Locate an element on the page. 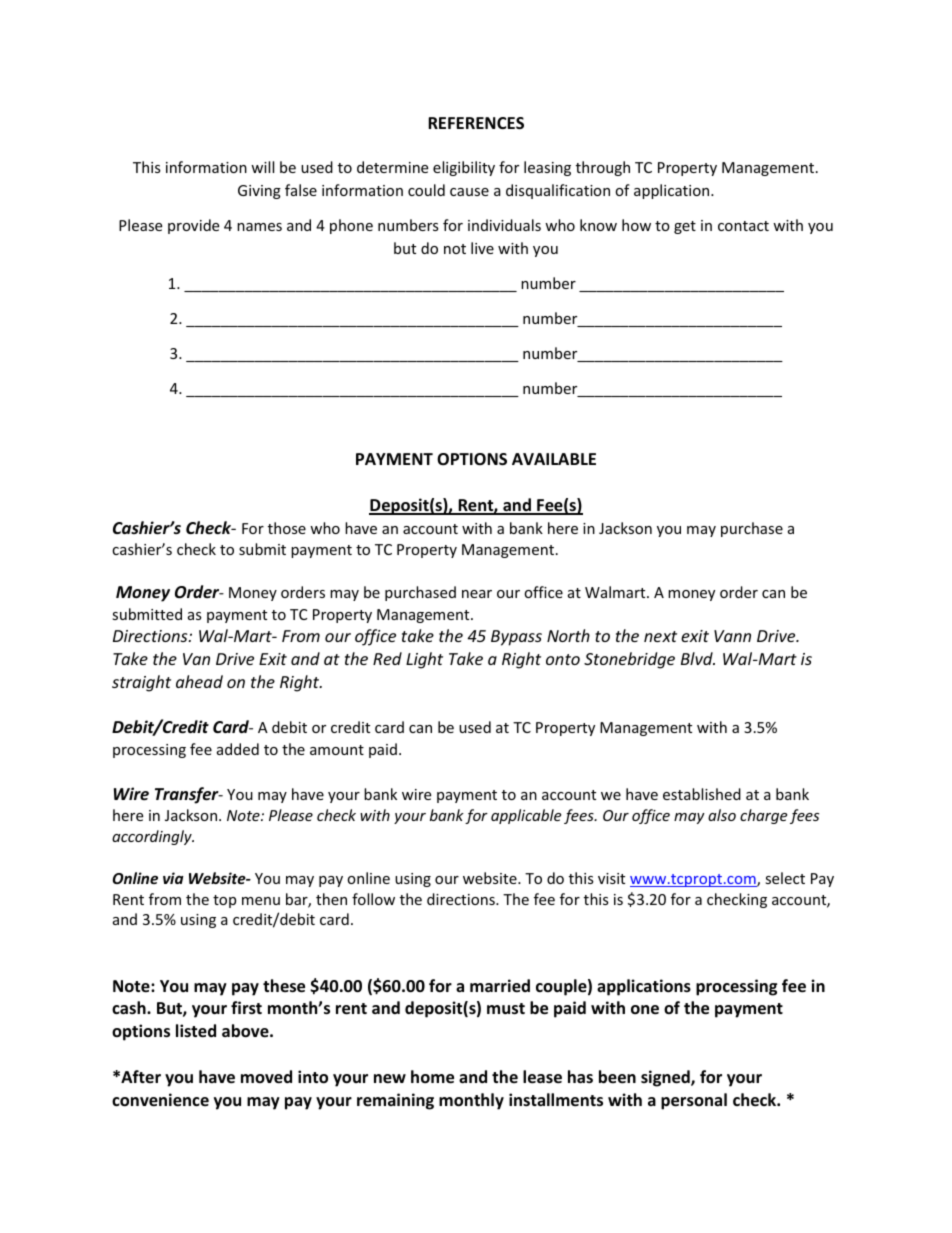 This document has width=952, height=1233. get is located at coordinates (685, 227).
